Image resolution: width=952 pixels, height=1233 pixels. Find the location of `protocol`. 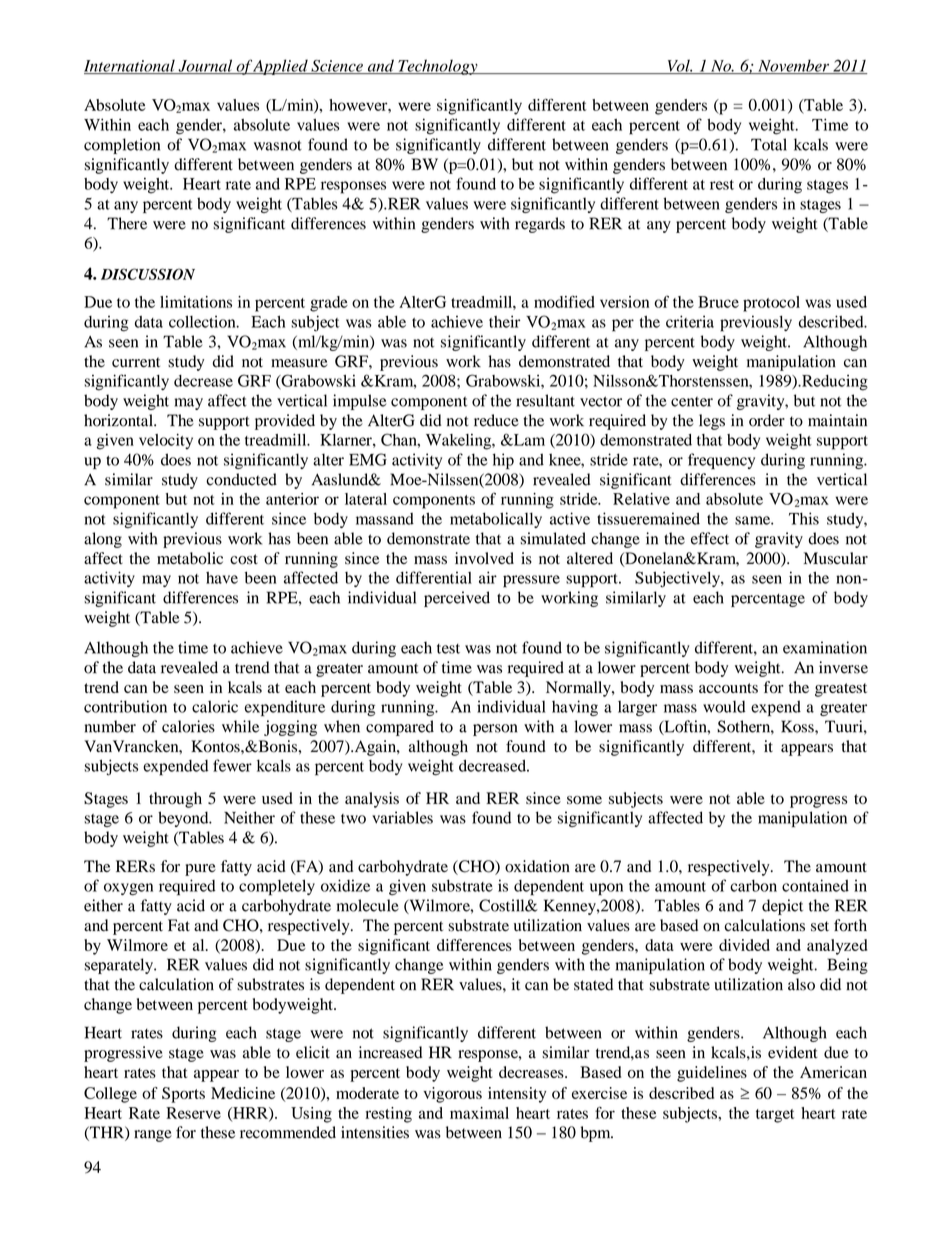

protocol is located at coordinates (771, 304).
